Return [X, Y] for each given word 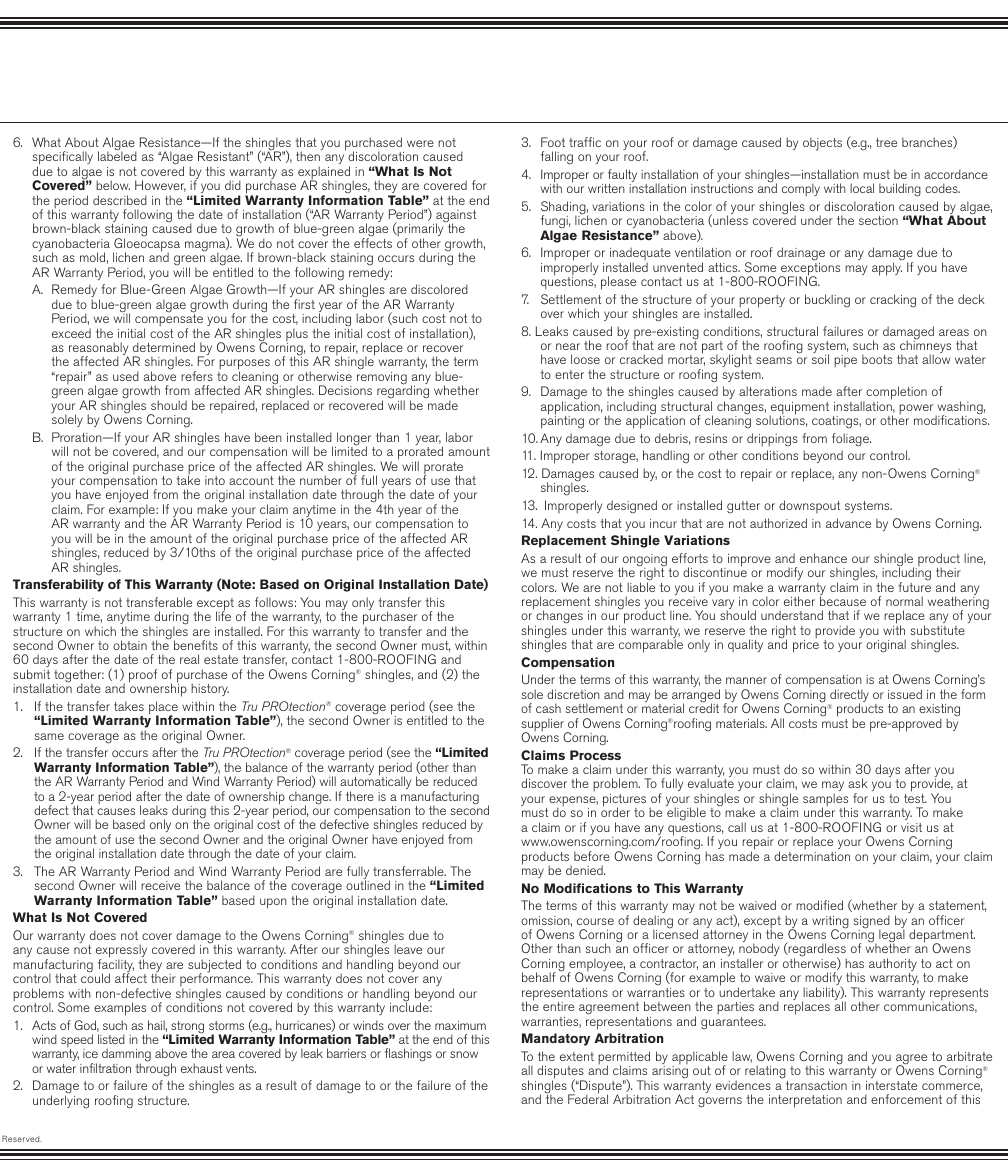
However [160, 186]
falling [557, 157]
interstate [891, 1085]
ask [858, 783]
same [49, 736]
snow [464, 1054]
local [862, 188]
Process [595, 755]
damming [125, 1056]
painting [562, 421]
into [215, 480]
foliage [851, 440]
